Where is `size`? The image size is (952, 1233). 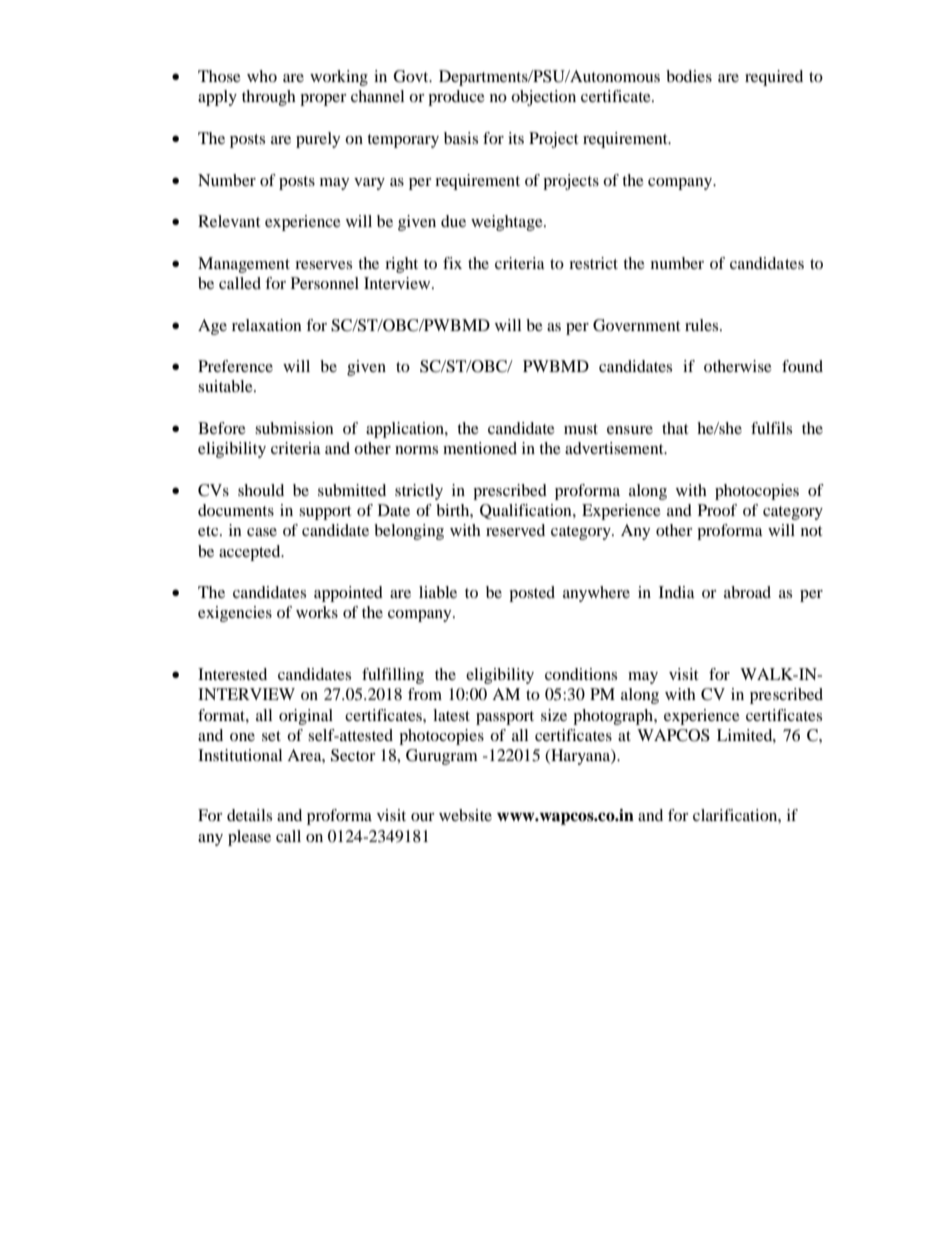
size is located at coordinates (554, 715).
